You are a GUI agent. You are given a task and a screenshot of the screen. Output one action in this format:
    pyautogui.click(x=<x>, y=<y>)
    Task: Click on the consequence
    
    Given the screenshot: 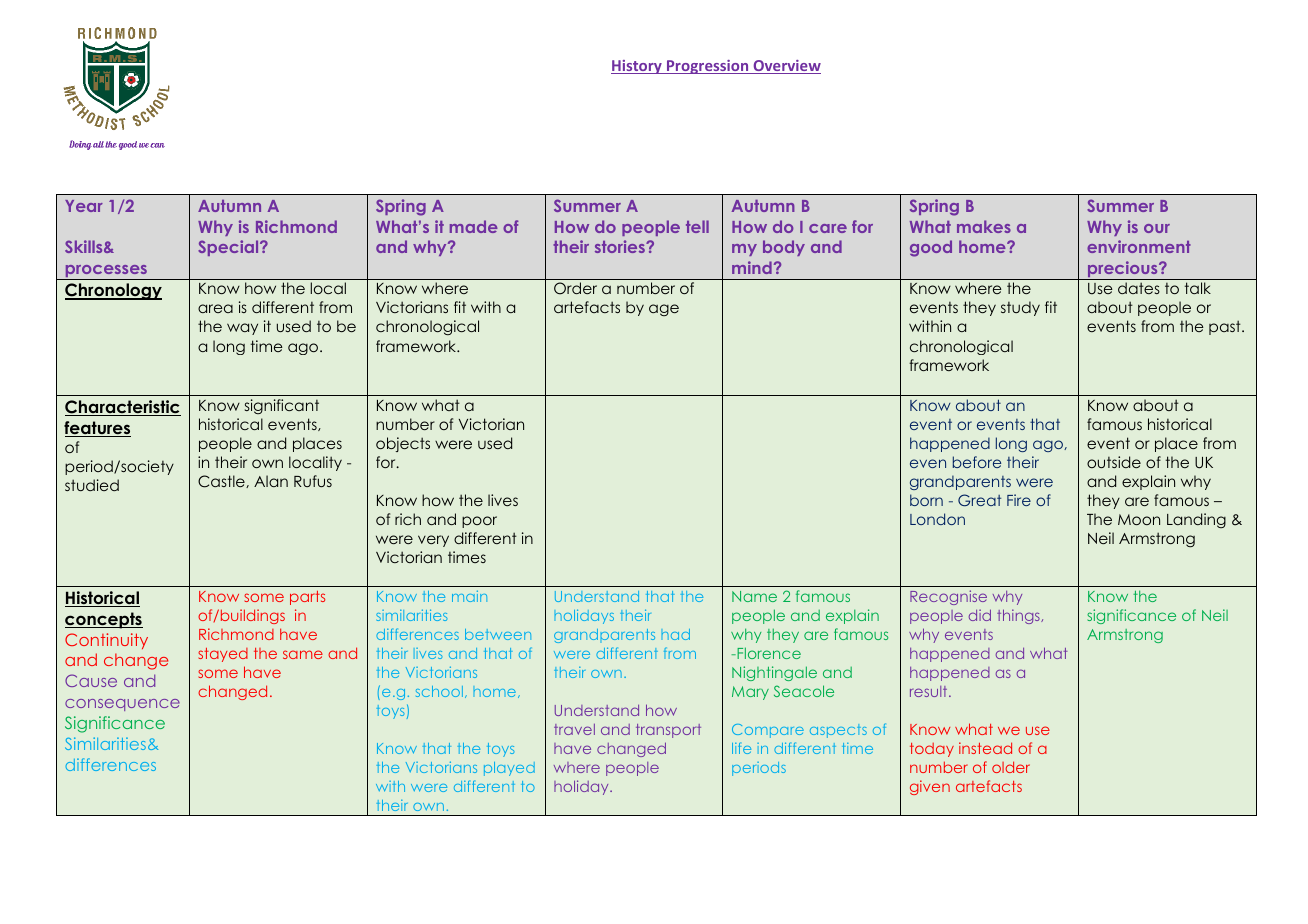 What is the action you would take?
    pyautogui.click(x=122, y=705)
